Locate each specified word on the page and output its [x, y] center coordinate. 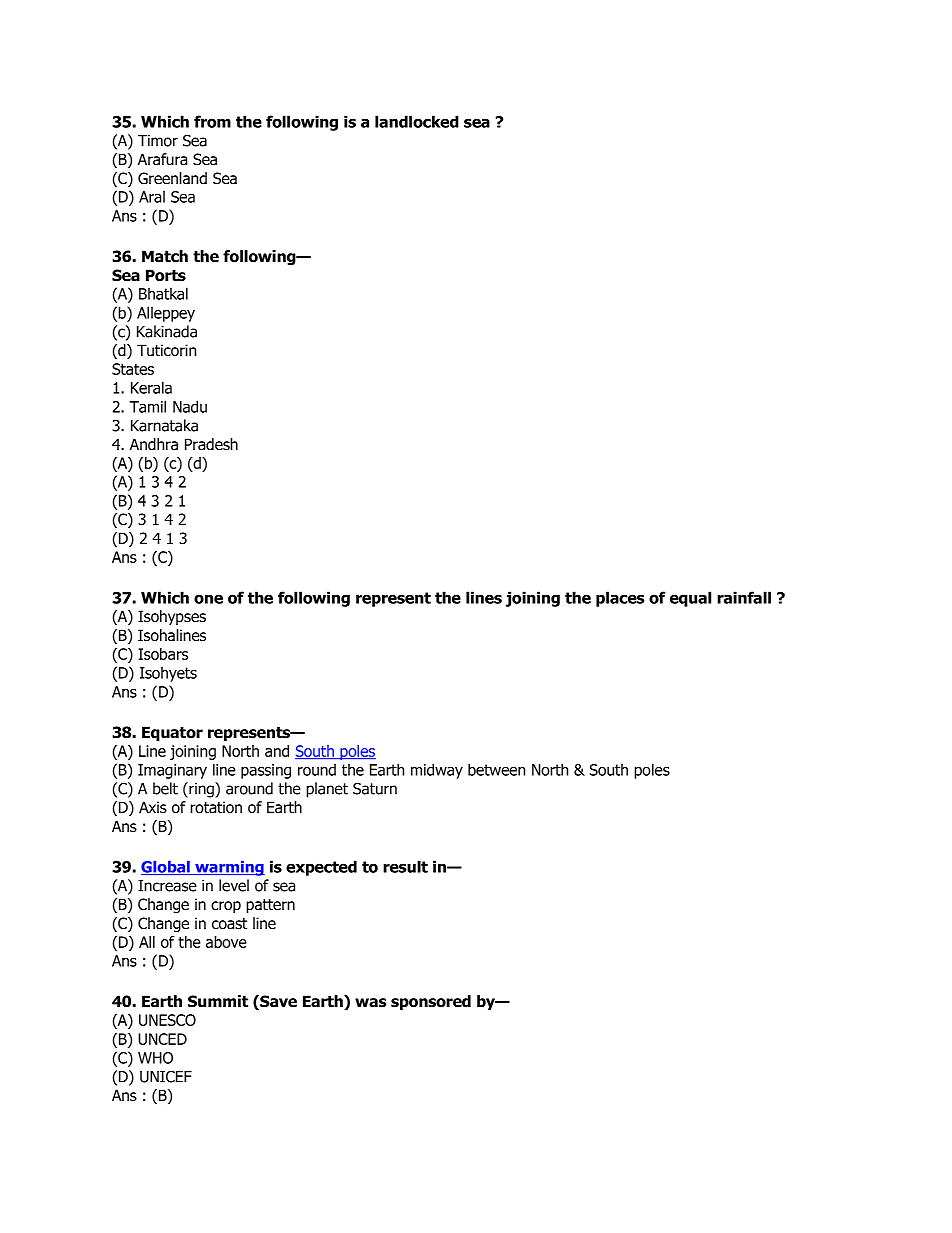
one [208, 599]
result [405, 866]
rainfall [744, 597]
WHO [155, 1058]
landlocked [417, 121]
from [212, 121]
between [496, 769]
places [620, 599]
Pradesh [211, 444]
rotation [216, 807]
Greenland [172, 178]
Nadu [190, 406]
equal [690, 599]
